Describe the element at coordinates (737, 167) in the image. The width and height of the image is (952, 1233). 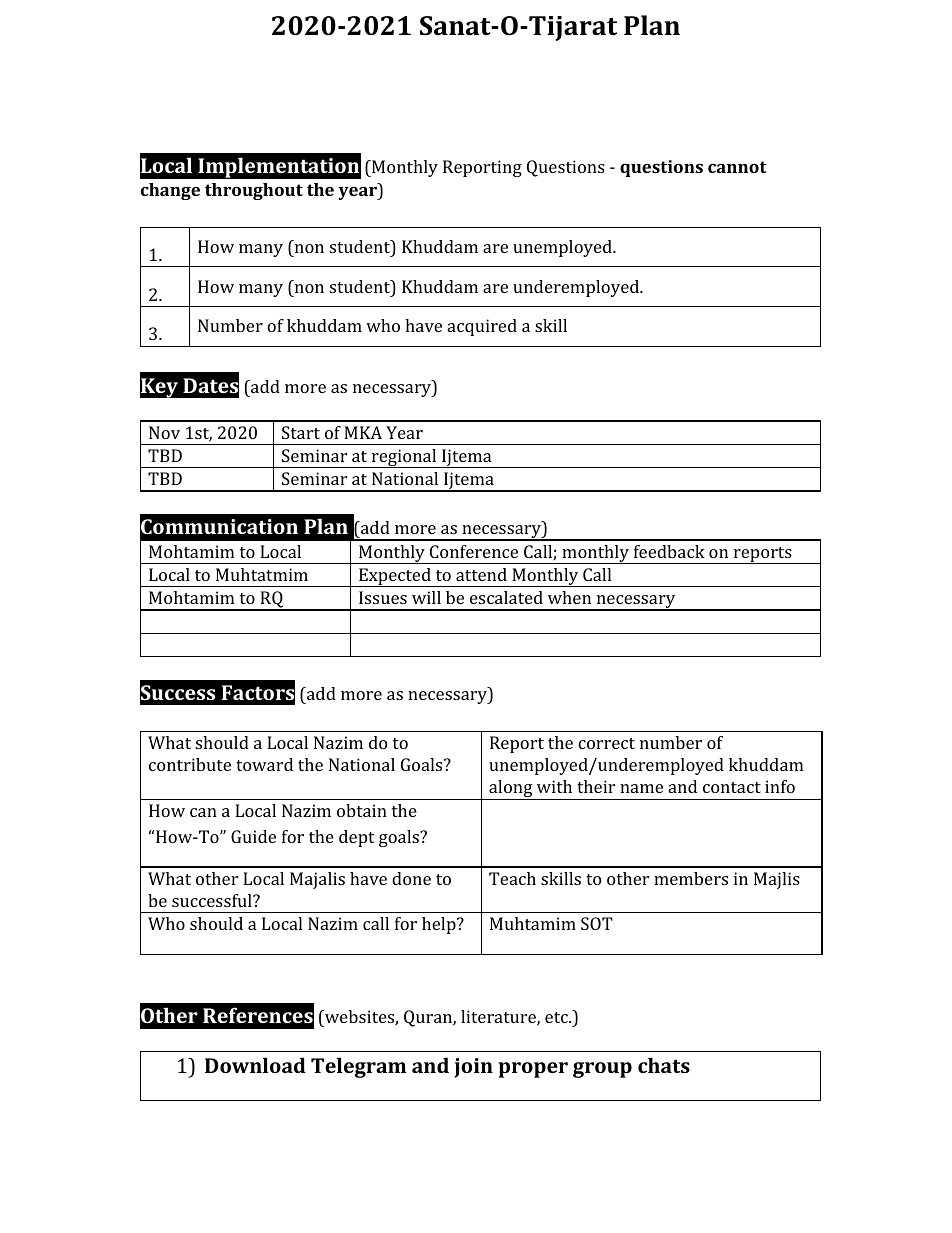
I see `cannot` at that location.
